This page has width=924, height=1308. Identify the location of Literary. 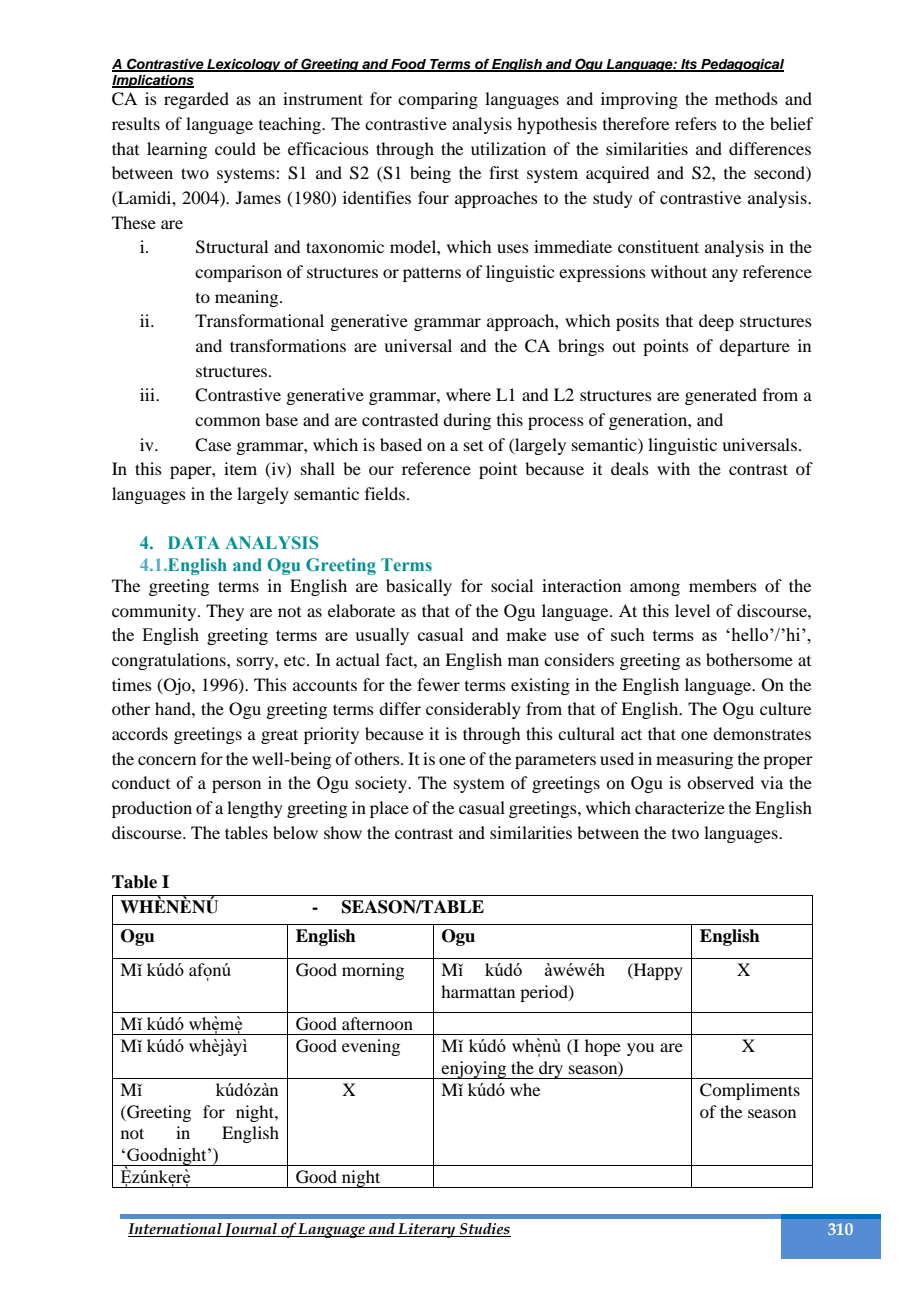
(427, 1230).
